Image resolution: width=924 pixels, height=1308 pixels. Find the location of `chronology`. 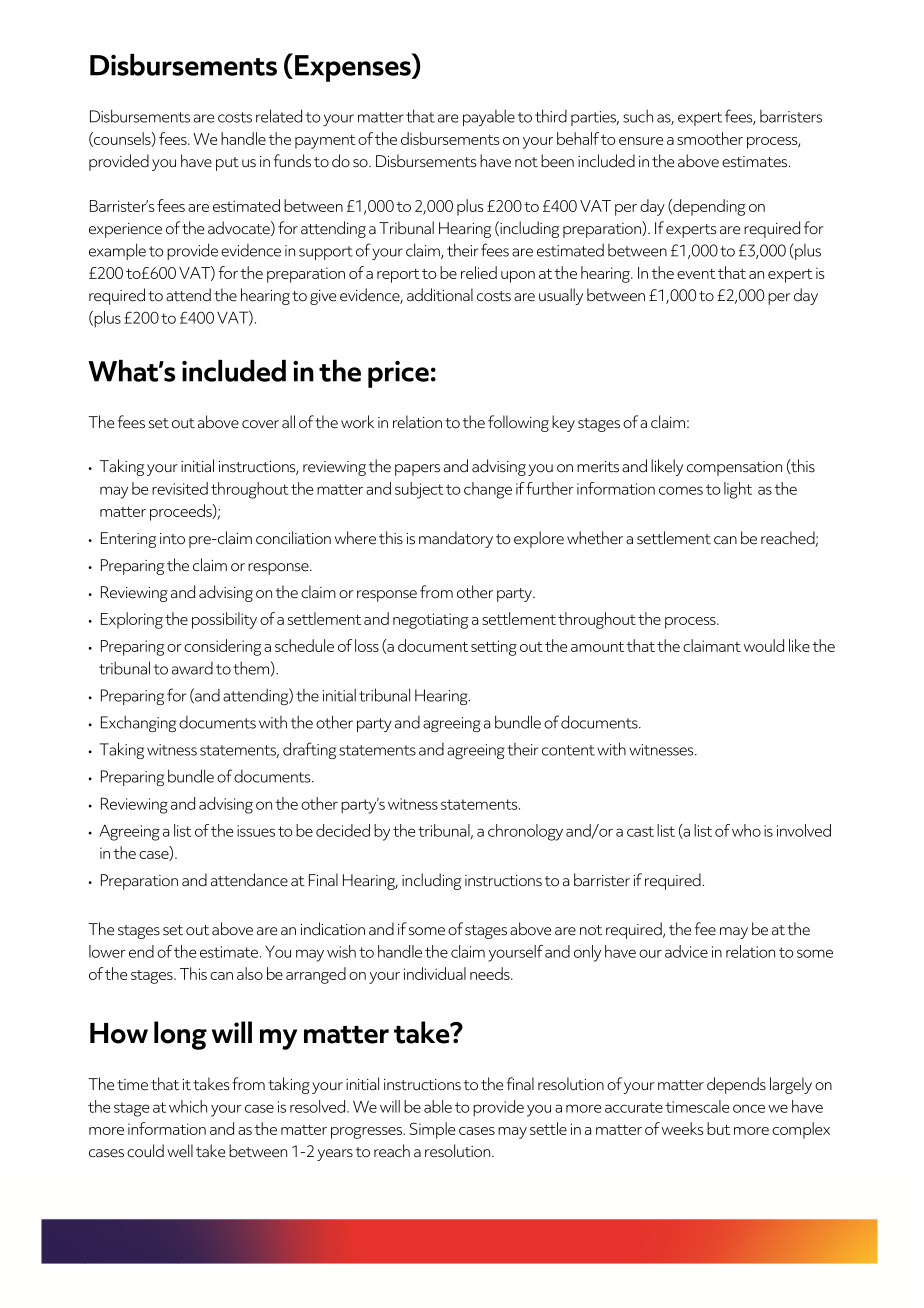

chronology is located at coordinates (525, 832).
